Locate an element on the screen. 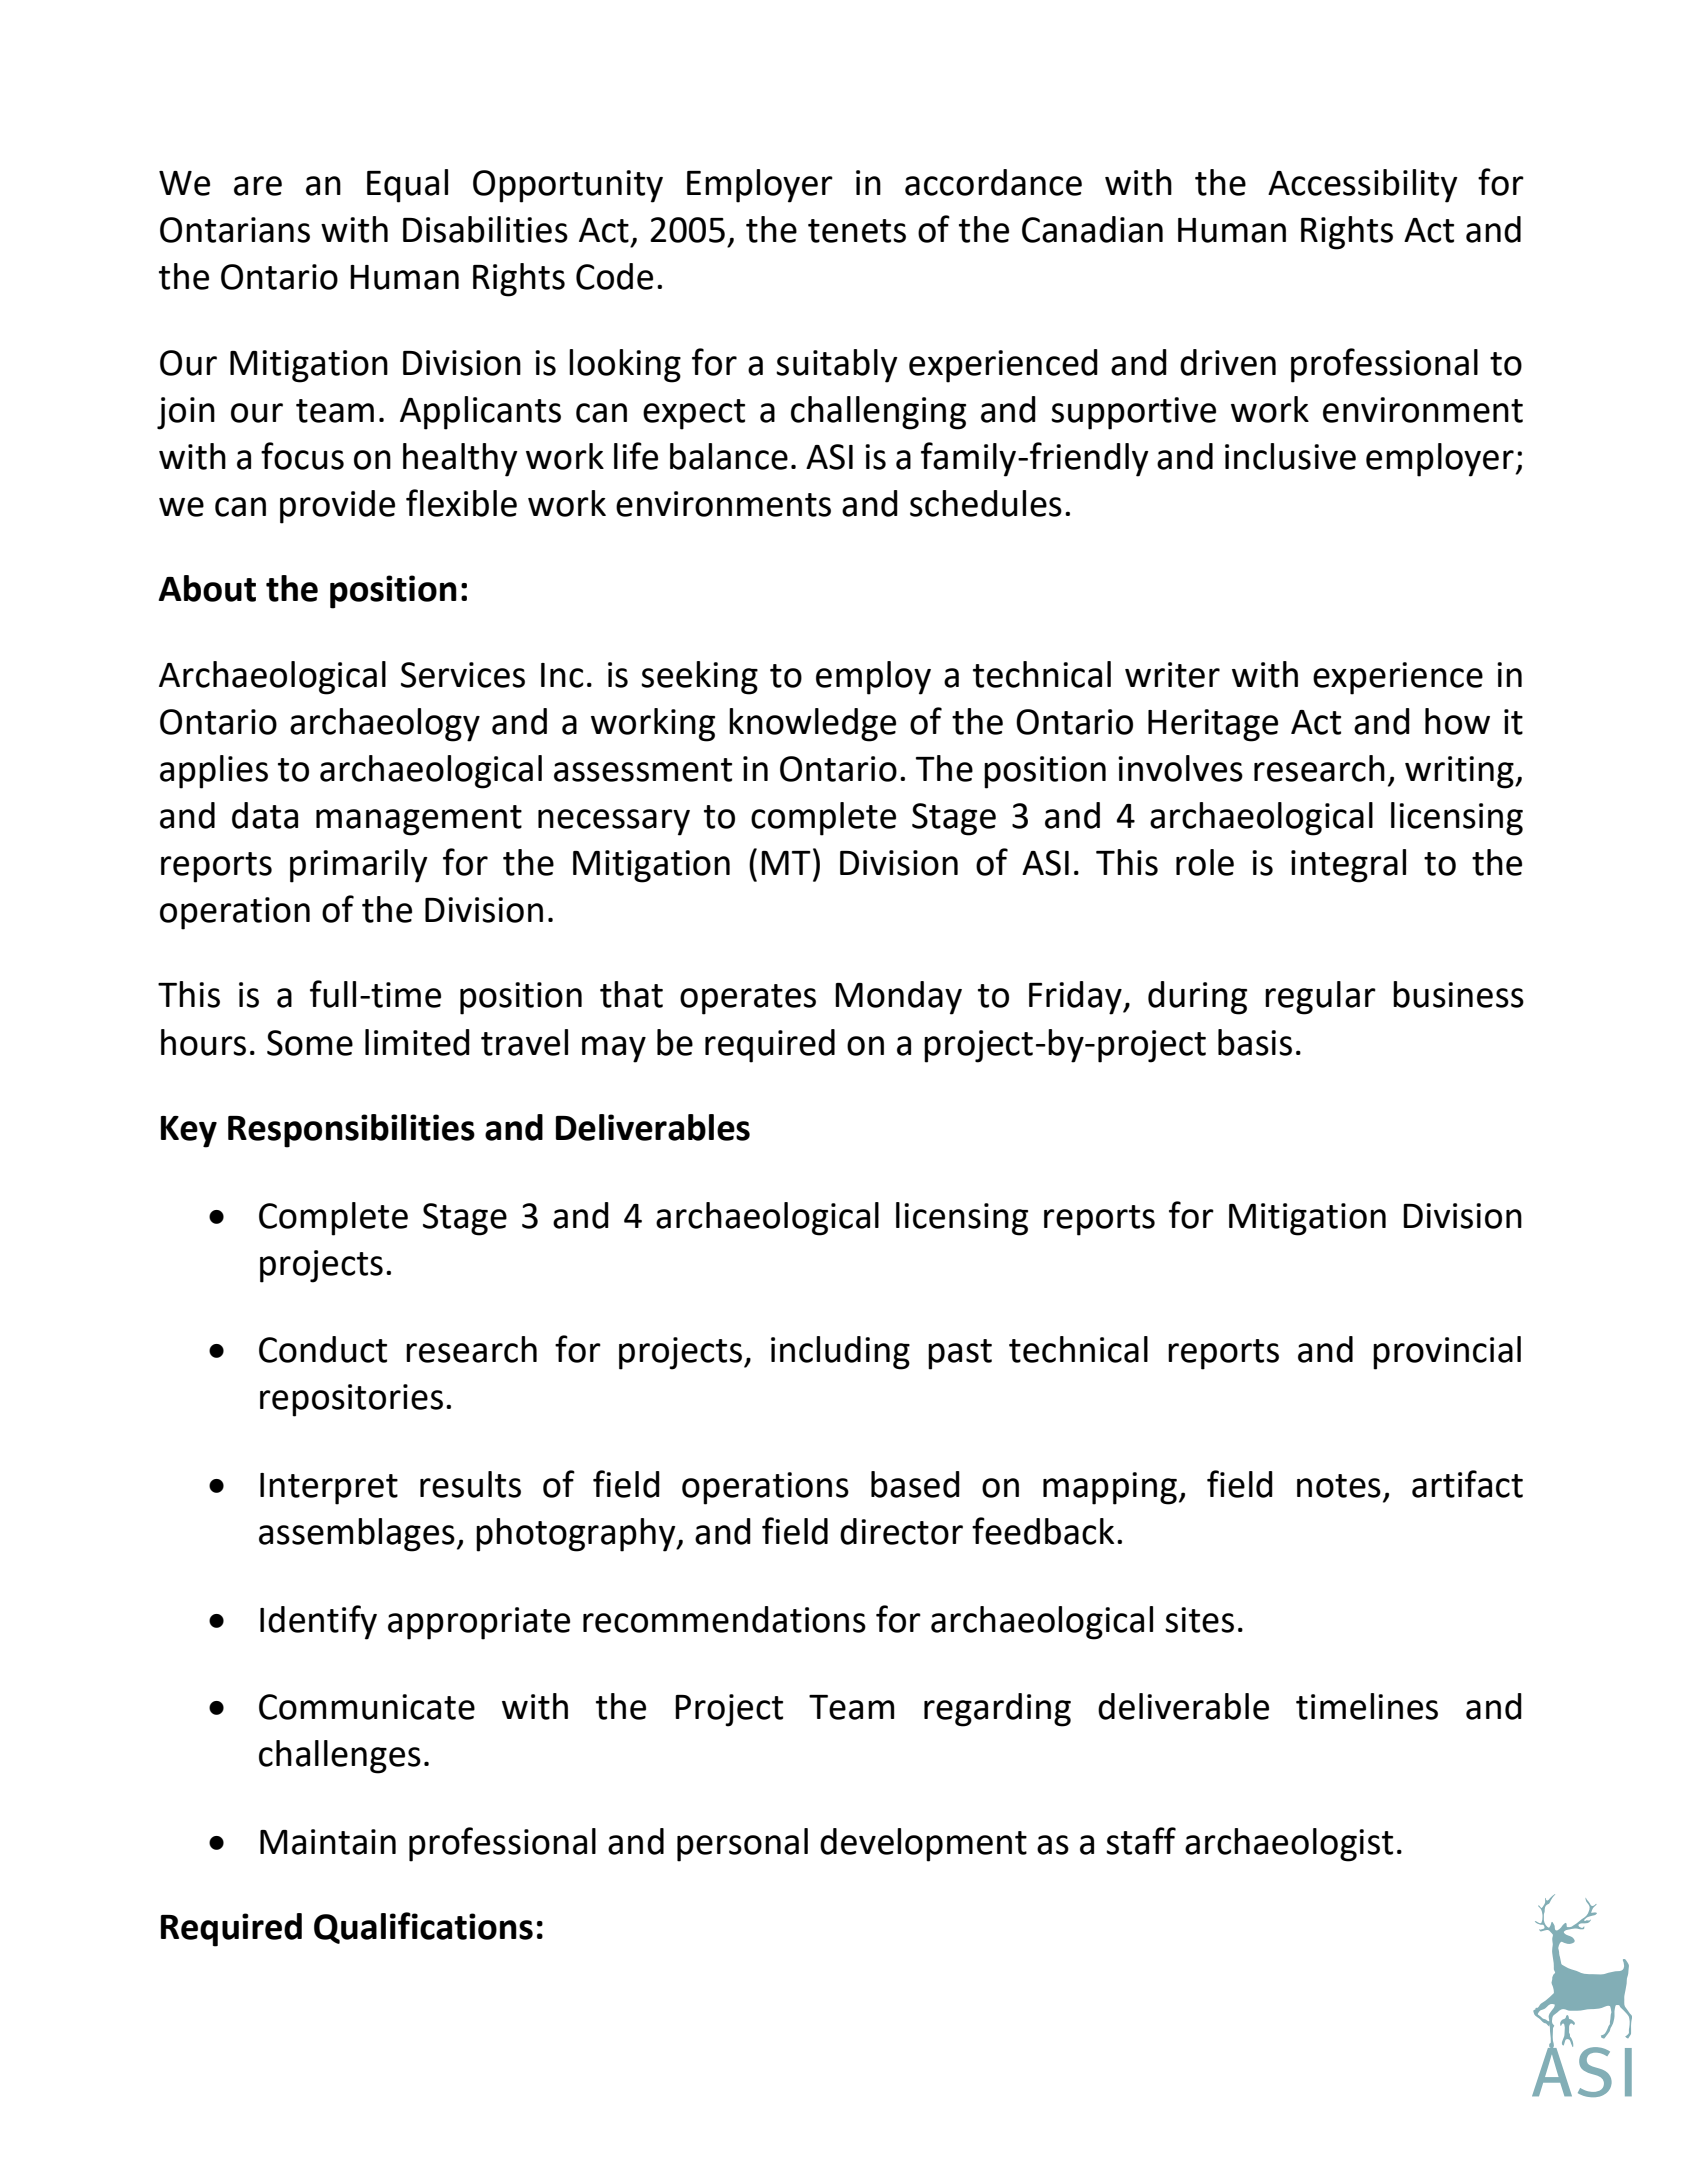 This screenshot has height=2179, width=1683. Equal is located at coordinates (407, 186).
